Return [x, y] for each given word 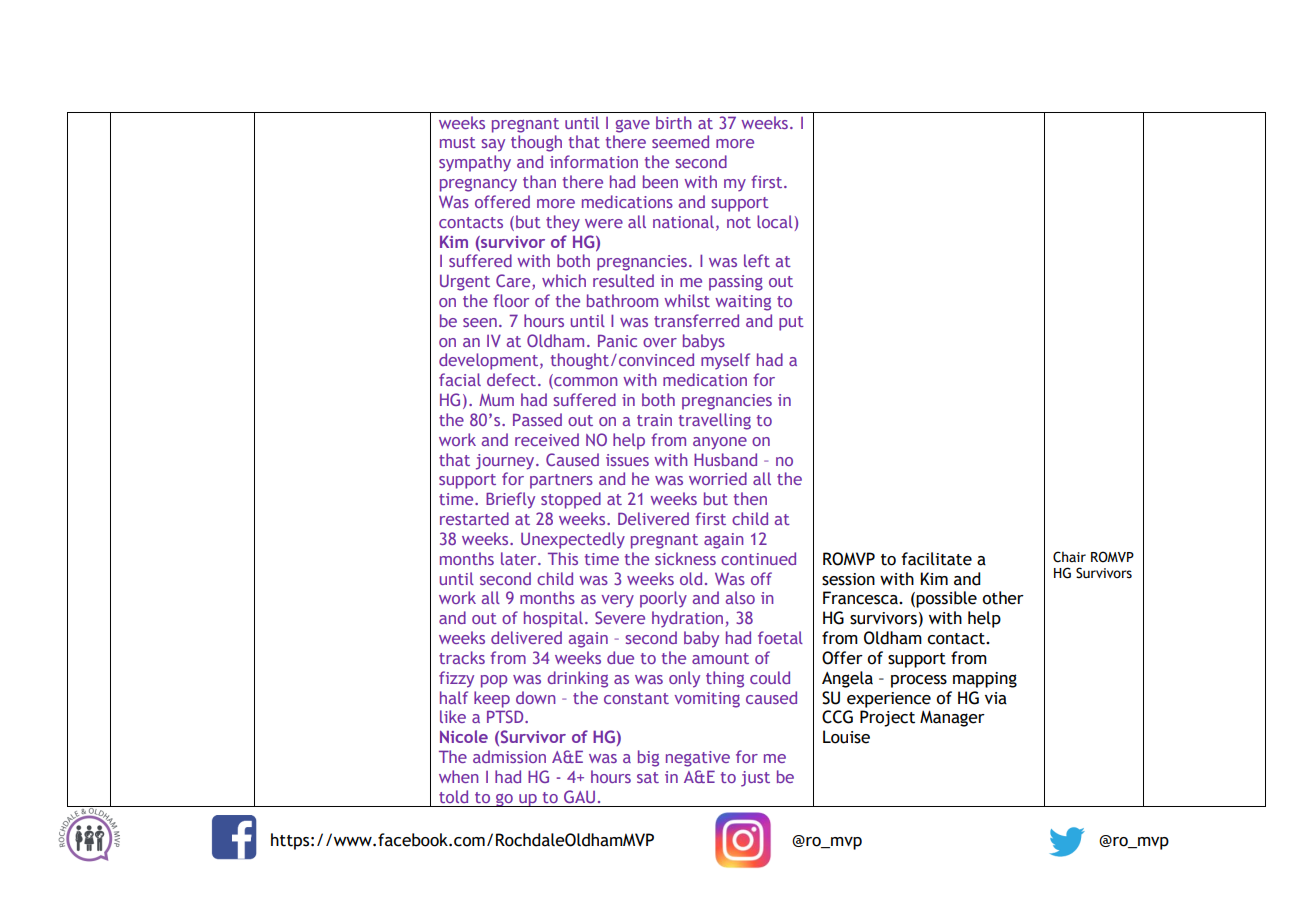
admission [509, 756]
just [755, 779]
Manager [952, 718]
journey [506, 462]
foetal [780, 637]
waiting [743, 303]
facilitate [937, 559]
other [1003, 598]
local [775, 221]
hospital [553, 619]
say [493, 145]
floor [511, 300]
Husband [725, 459]
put [791, 323]
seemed [680, 141]
